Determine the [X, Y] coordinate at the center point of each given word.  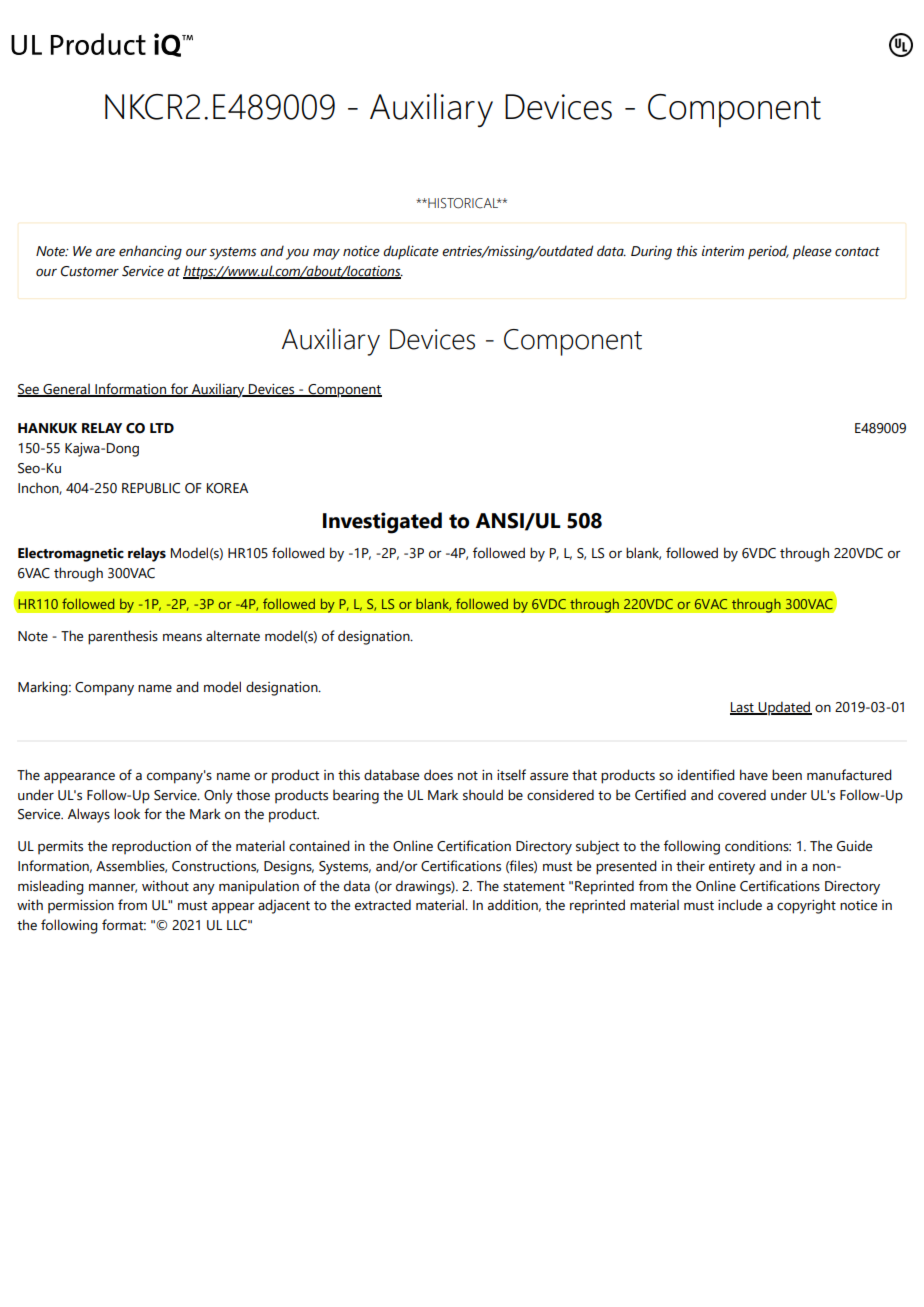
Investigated [382, 523]
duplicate [411, 252]
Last [743, 708]
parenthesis [123, 637]
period [768, 252]
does [438, 775]
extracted [383, 905]
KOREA [227, 488]
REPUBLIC [151, 488]
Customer [90, 271]
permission [81, 906]
